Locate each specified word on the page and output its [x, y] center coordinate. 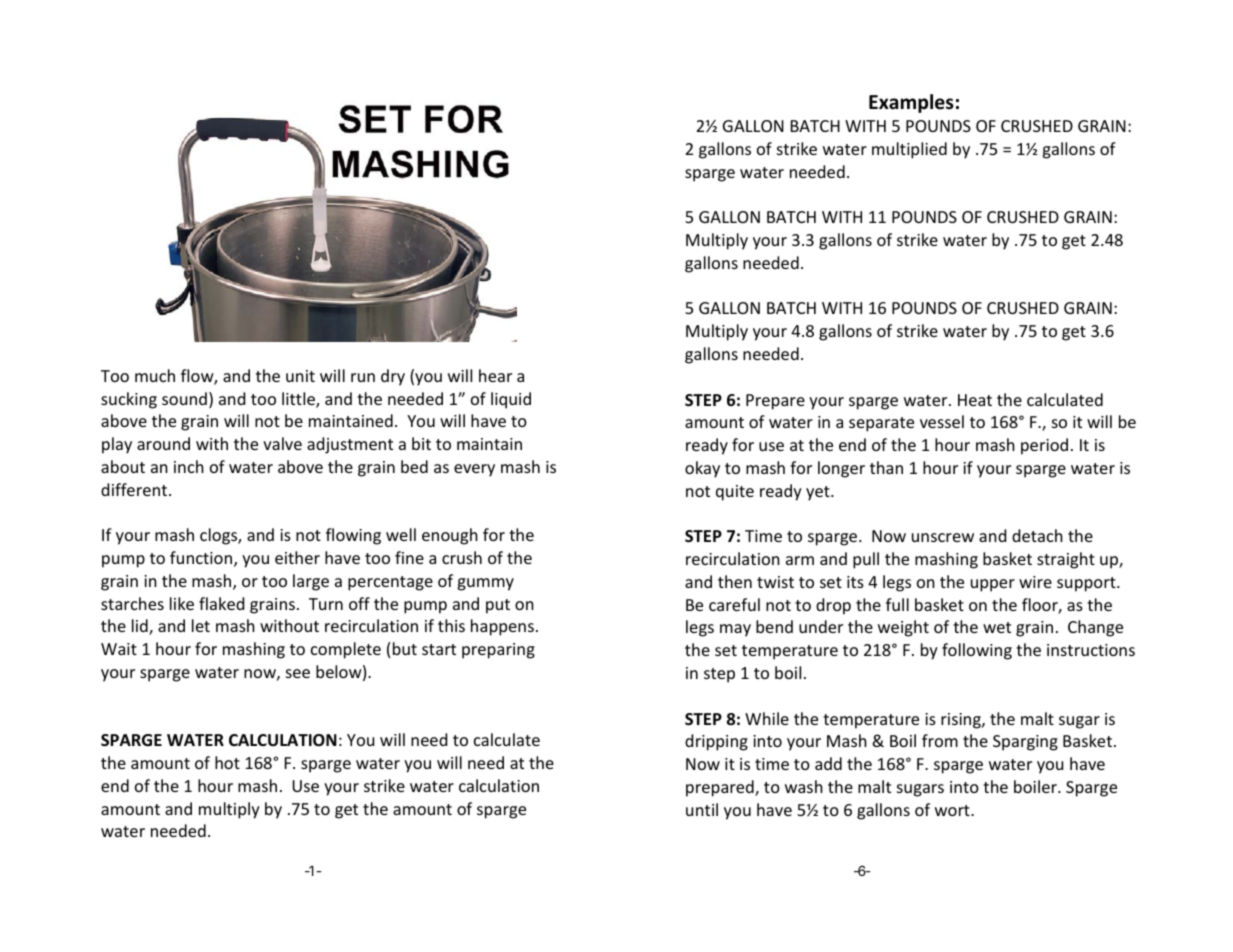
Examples [911, 103]
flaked [221, 603]
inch [189, 466]
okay [702, 469]
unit [300, 376]
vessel [942, 421]
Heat [975, 400]
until [702, 809]
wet [997, 627]
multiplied [909, 150]
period [1044, 446]
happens [502, 627]
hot [227, 762]
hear [495, 375]
